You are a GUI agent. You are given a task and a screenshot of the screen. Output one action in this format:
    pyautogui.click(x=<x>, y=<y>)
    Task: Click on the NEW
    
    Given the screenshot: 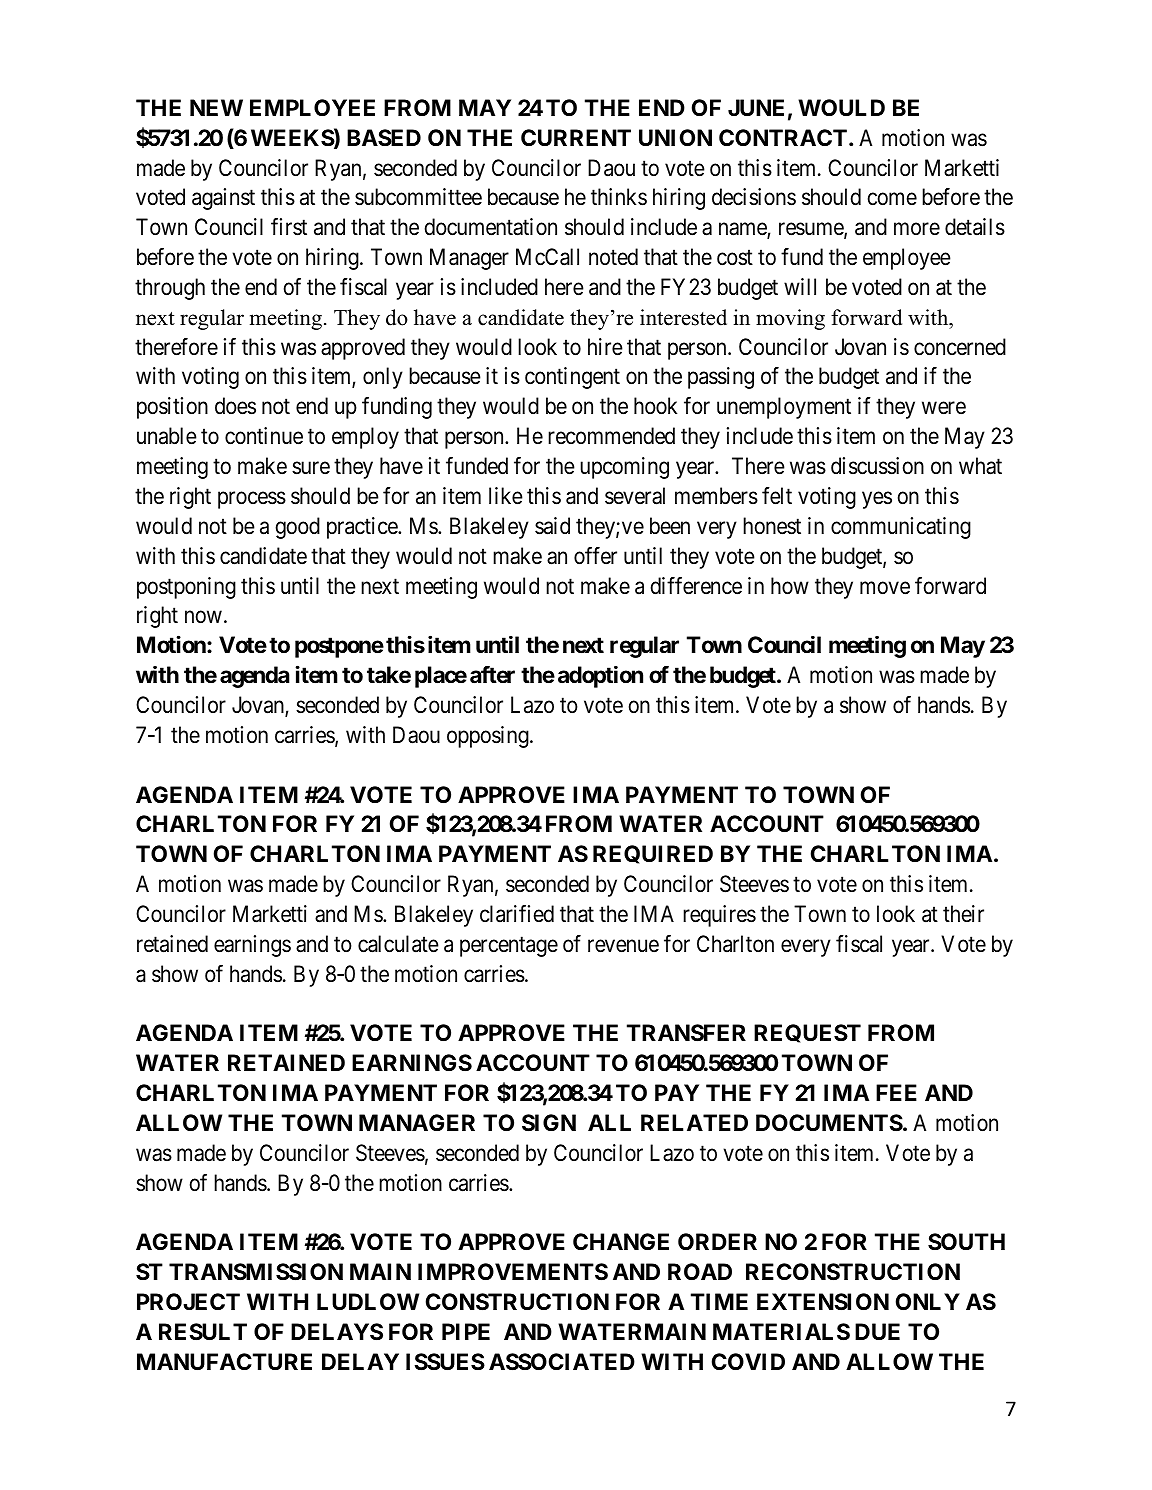 What is the action you would take?
    pyautogui.click(x=216, y=107)
